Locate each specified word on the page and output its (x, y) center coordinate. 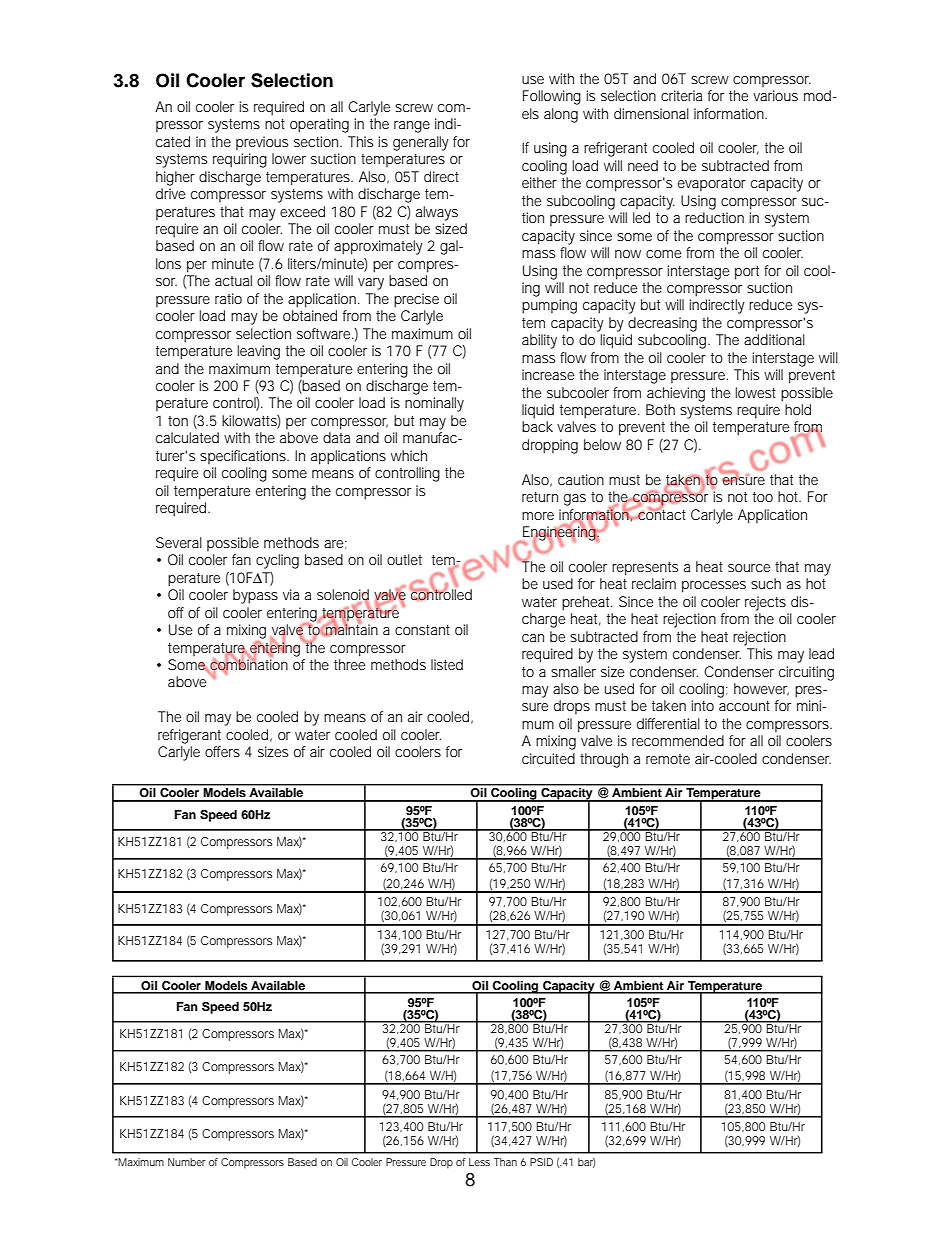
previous (262, 143)
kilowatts (250, 421)
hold (798, 409)
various (775, 95)
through (604, 760)
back (537, 426)
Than (505, 1162)
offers (222, 751)
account (744, 706)
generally (421, 143)
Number (186, 1162)
